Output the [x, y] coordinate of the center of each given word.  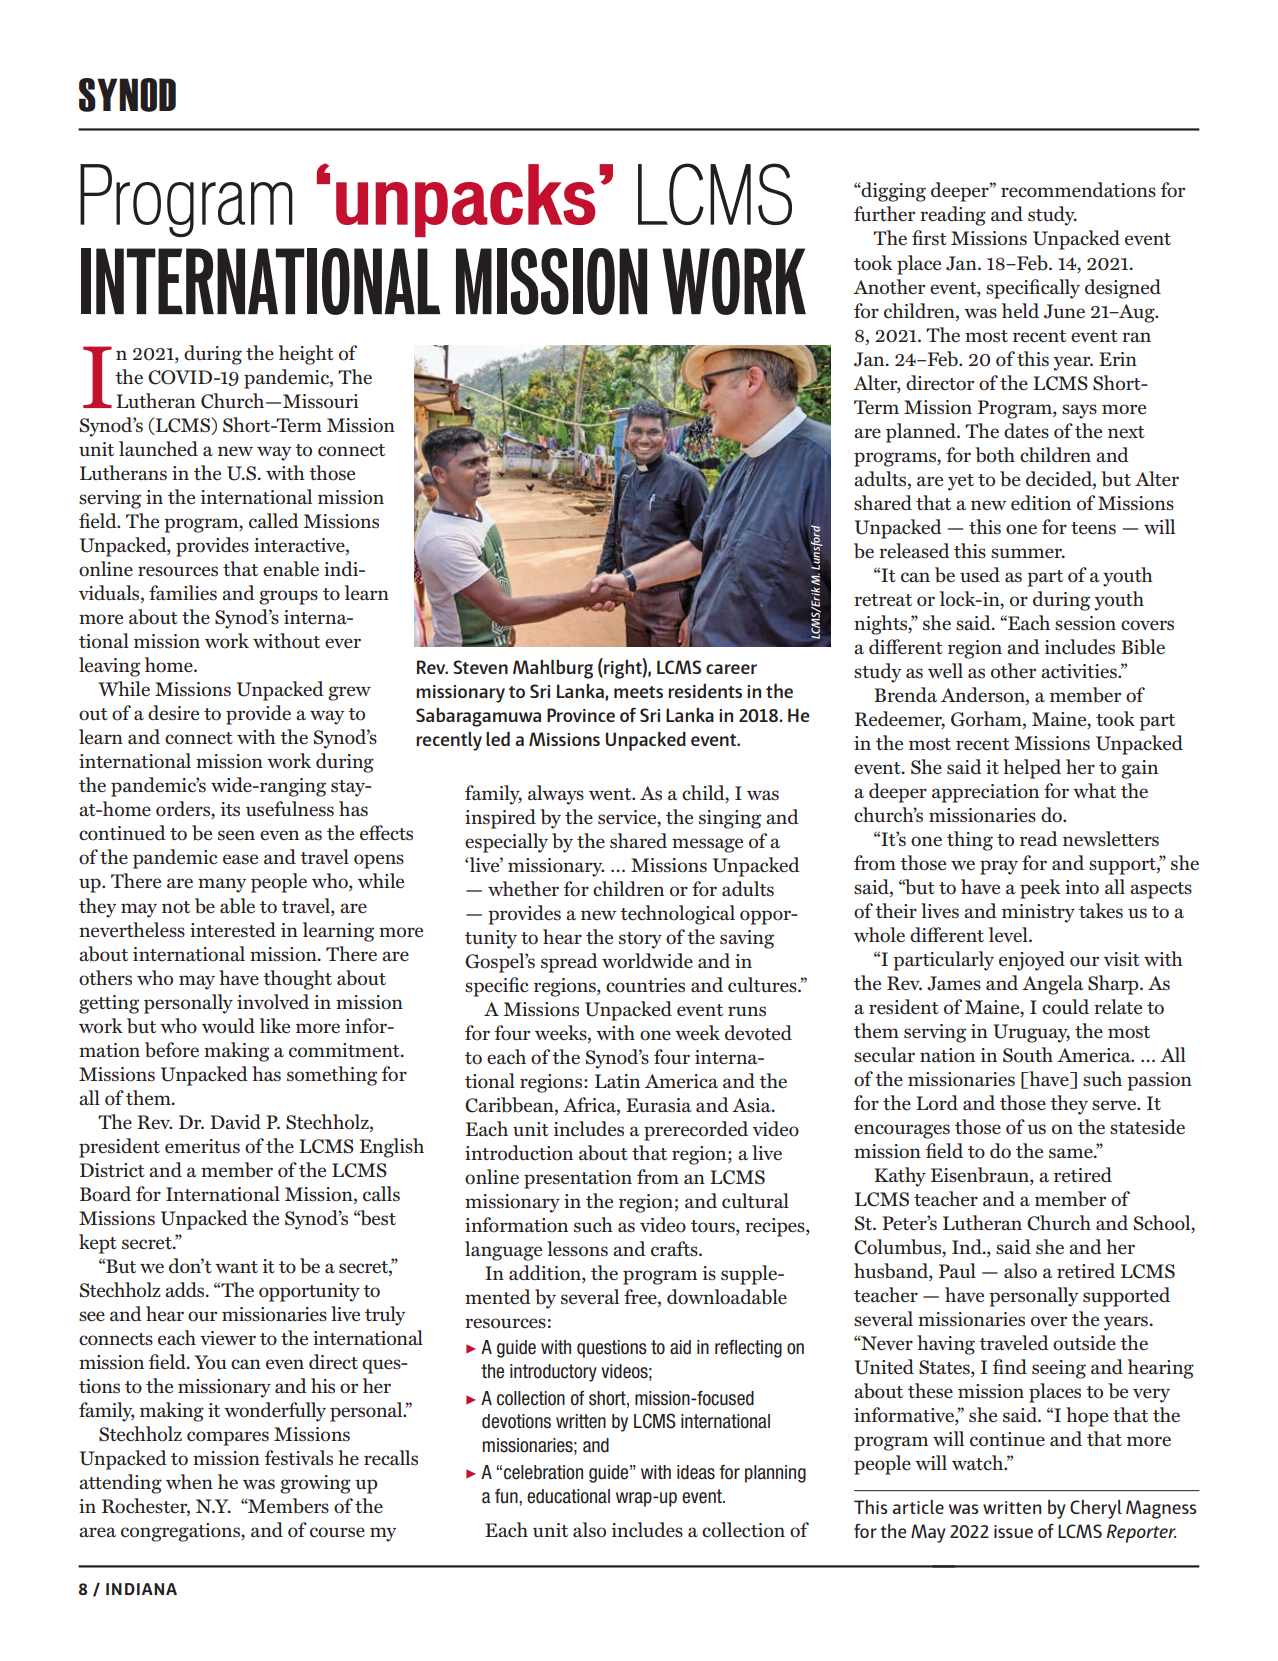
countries [645, 985]
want [236, 1267]
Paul [957, 1271]
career [731, 669]
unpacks [465, 200]
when [189, 1481]
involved [273, 1002]
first [929, 238]
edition [1041, 503]
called [274, 521]
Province [581, 715]
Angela [1053, 985]
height [306, 355]
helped [1032, 769]
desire [173, 713]
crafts [675, 1249]
